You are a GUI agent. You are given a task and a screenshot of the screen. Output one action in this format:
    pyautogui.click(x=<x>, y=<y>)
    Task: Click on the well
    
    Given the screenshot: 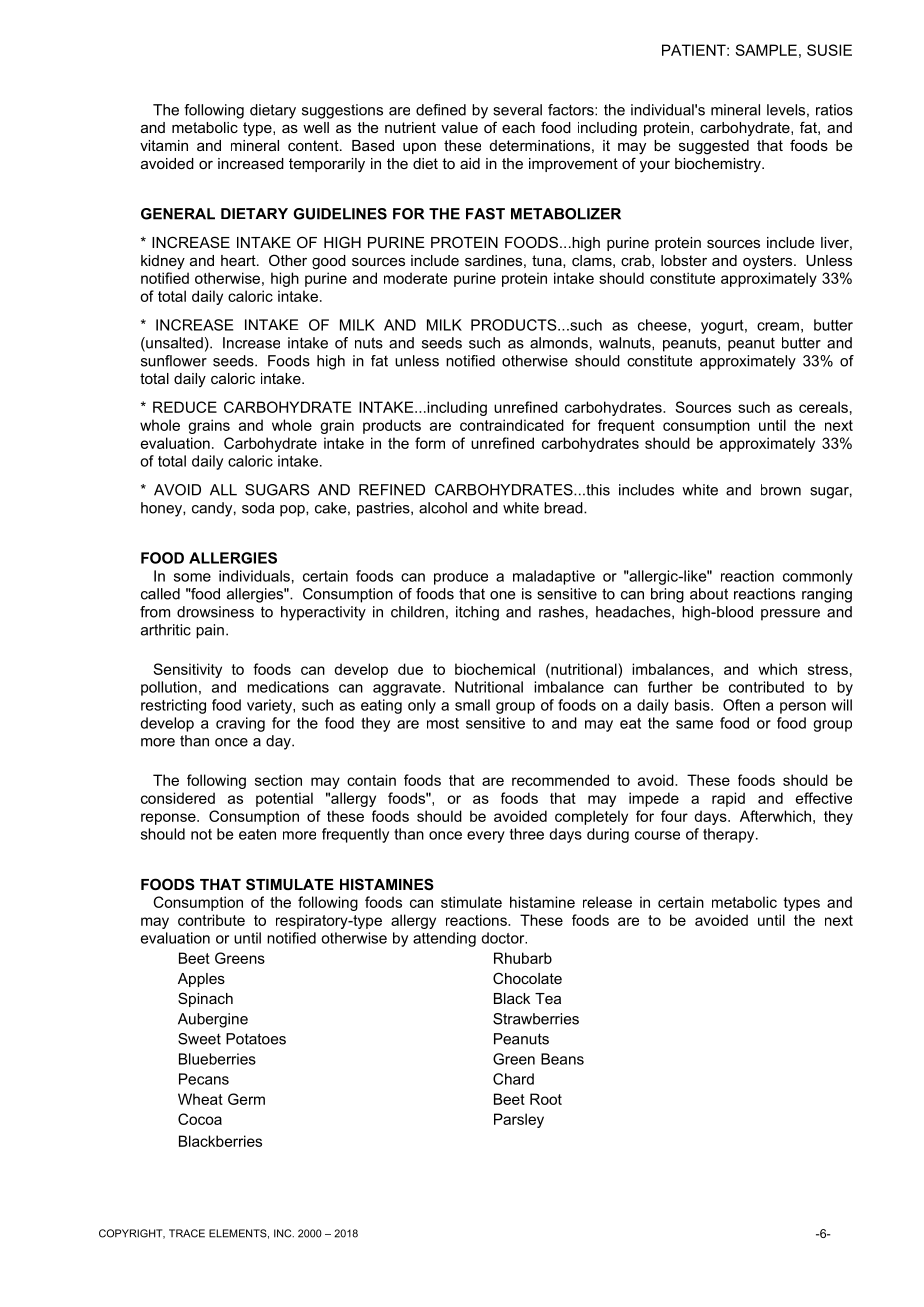 What is the action you would take?
    pyautogui.click(x=316, y=127)
